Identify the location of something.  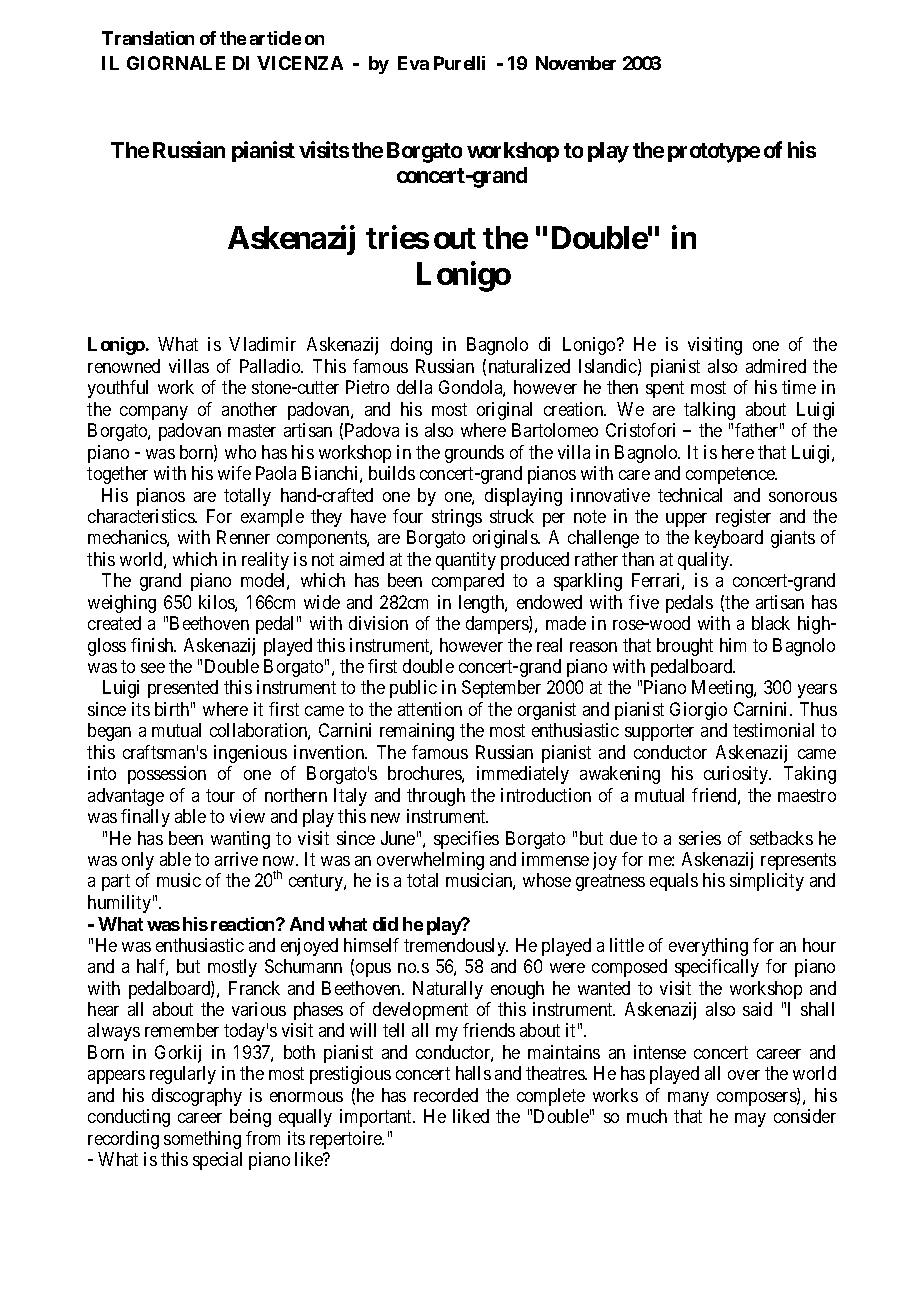
(202, 1140).
